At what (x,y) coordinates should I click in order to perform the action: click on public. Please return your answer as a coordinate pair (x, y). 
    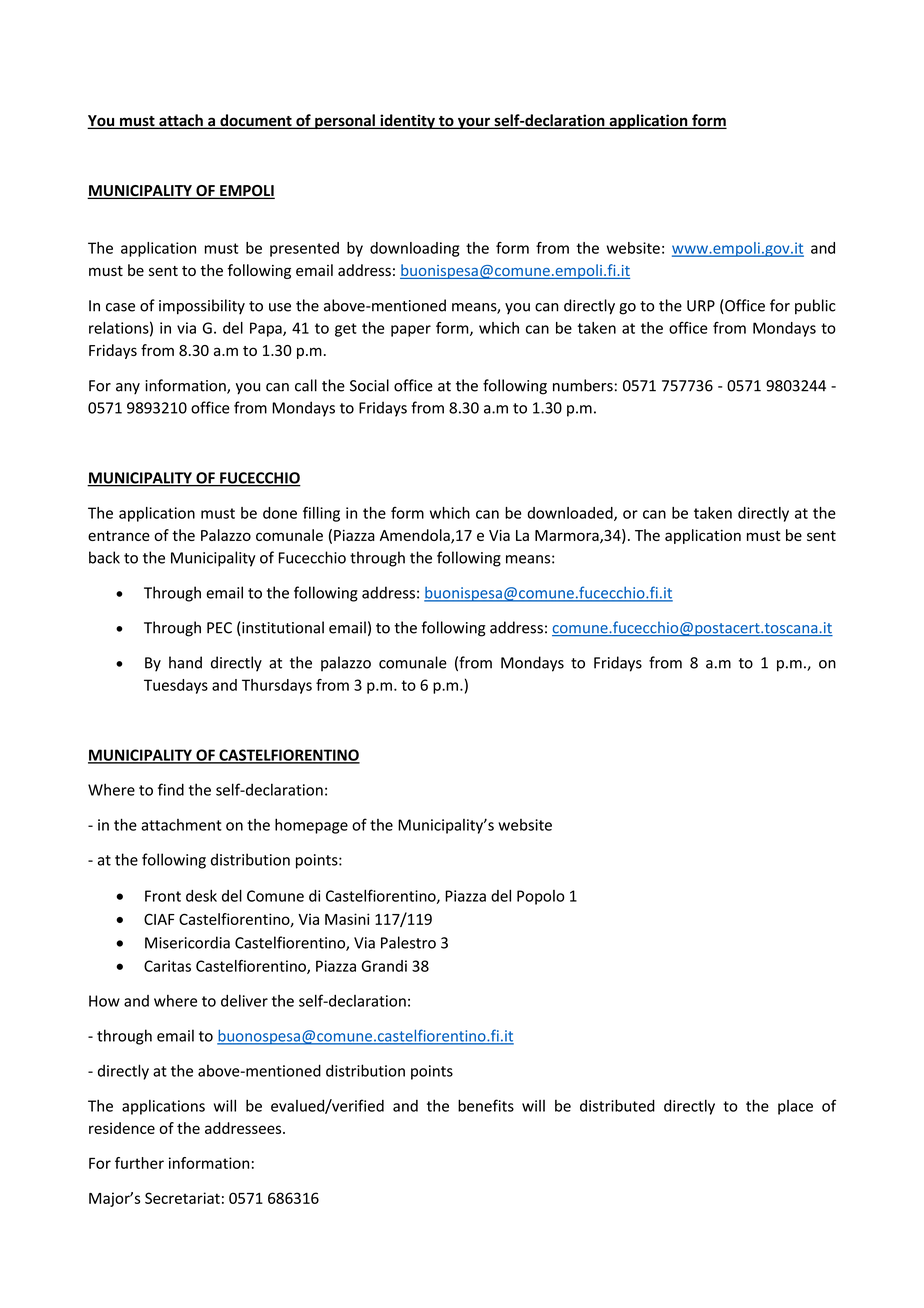
    Looking at the image, I should click on (815, 307).
